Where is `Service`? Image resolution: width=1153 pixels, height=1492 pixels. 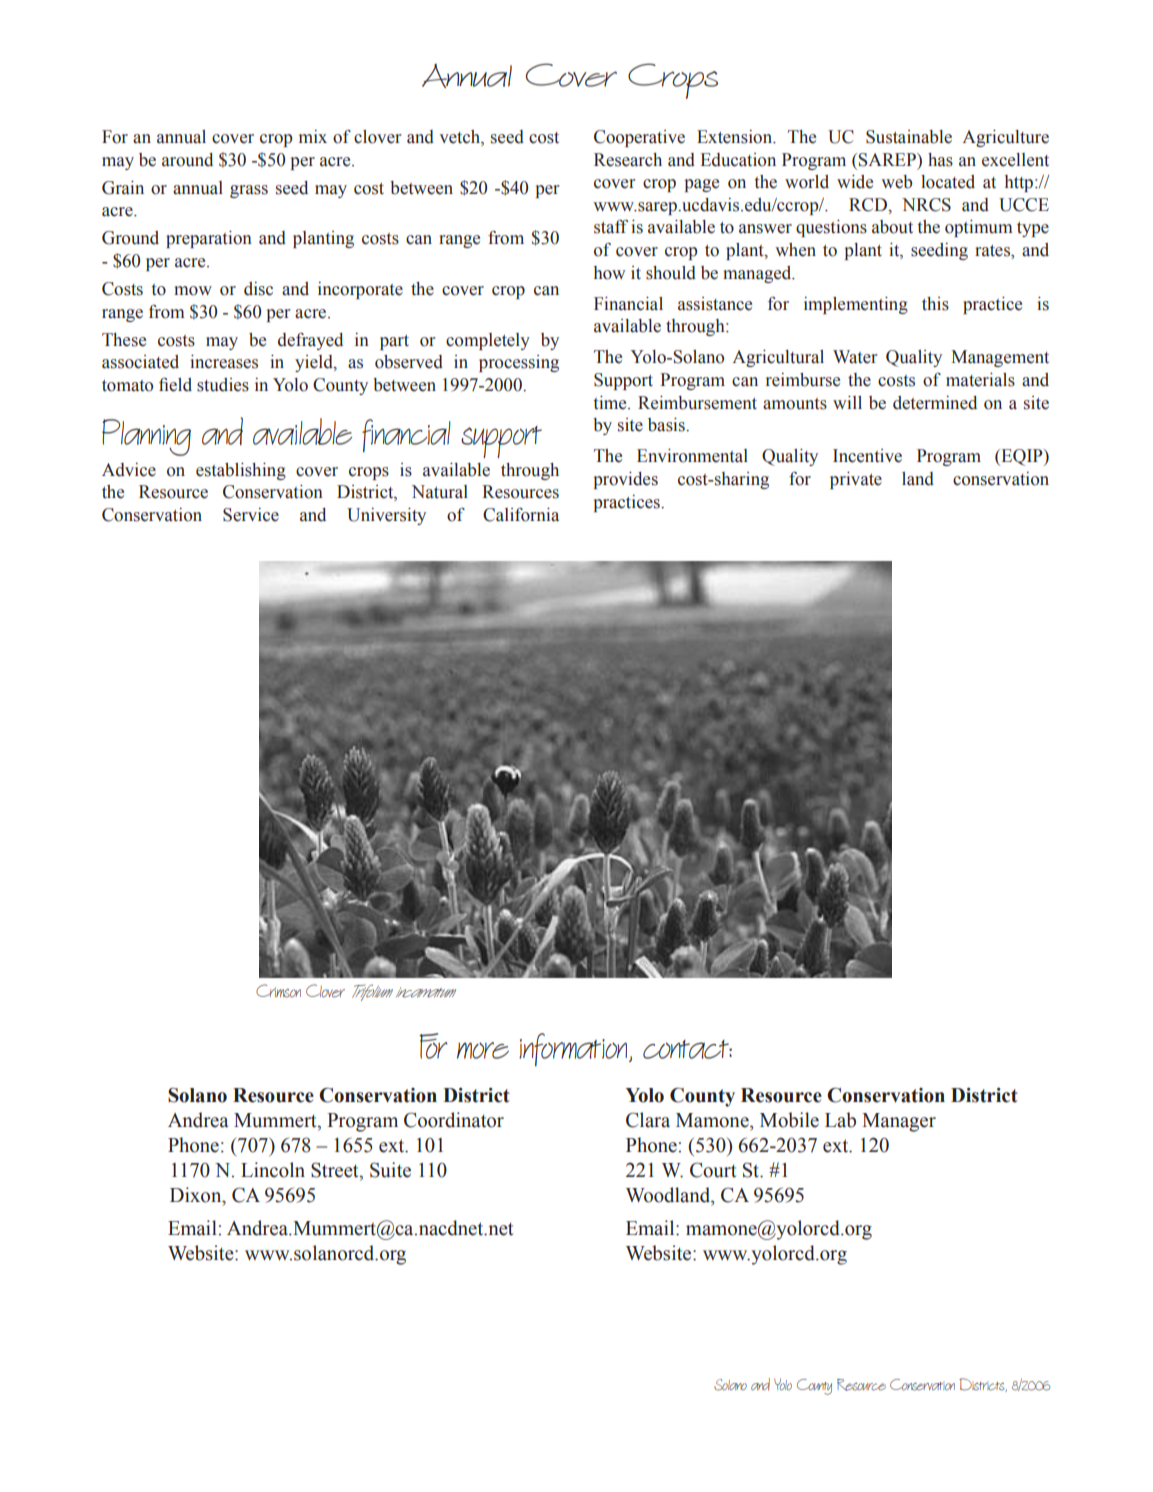
Service is located at coordinates (251, 515).
